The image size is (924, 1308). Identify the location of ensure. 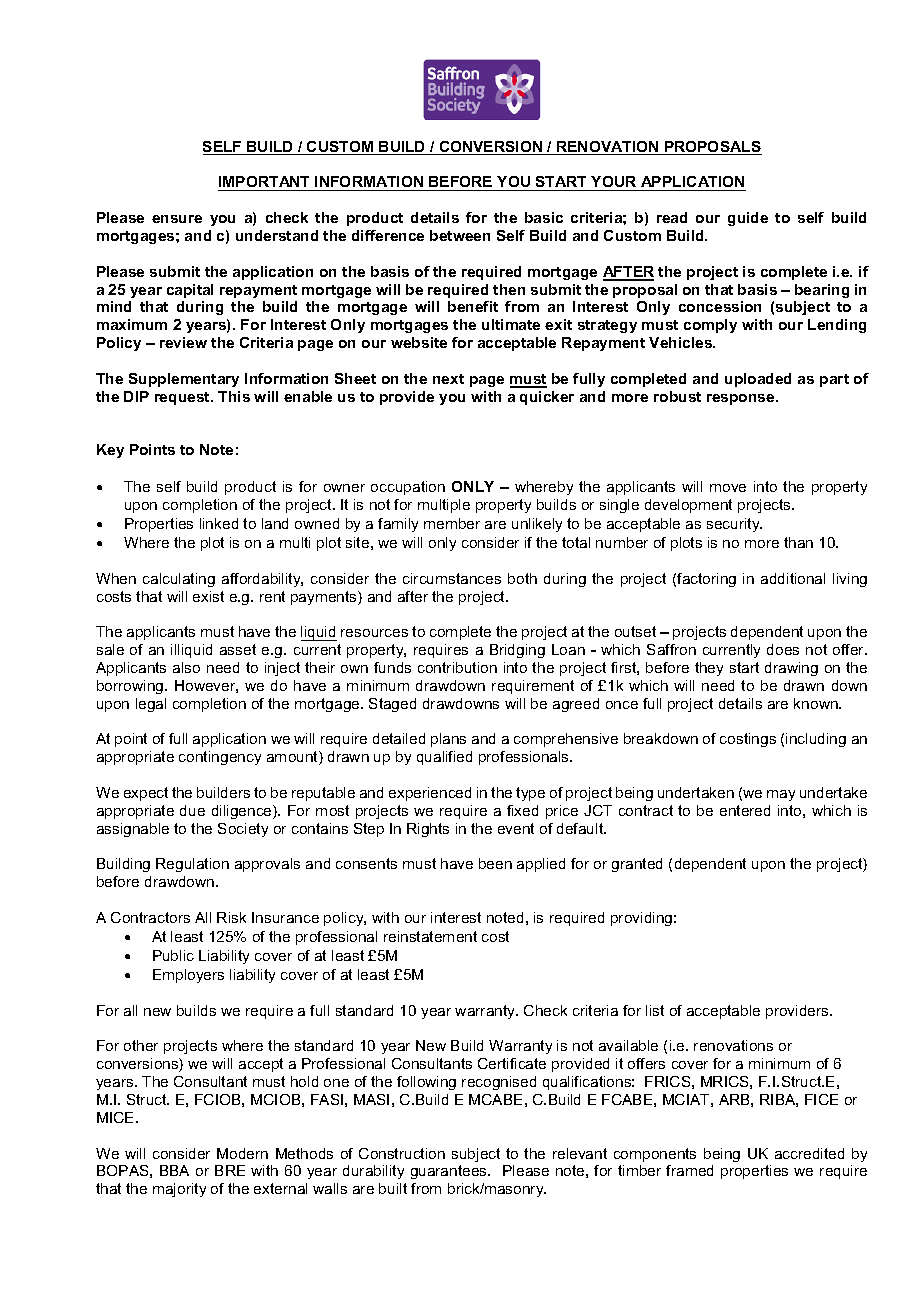
(177, 219).
